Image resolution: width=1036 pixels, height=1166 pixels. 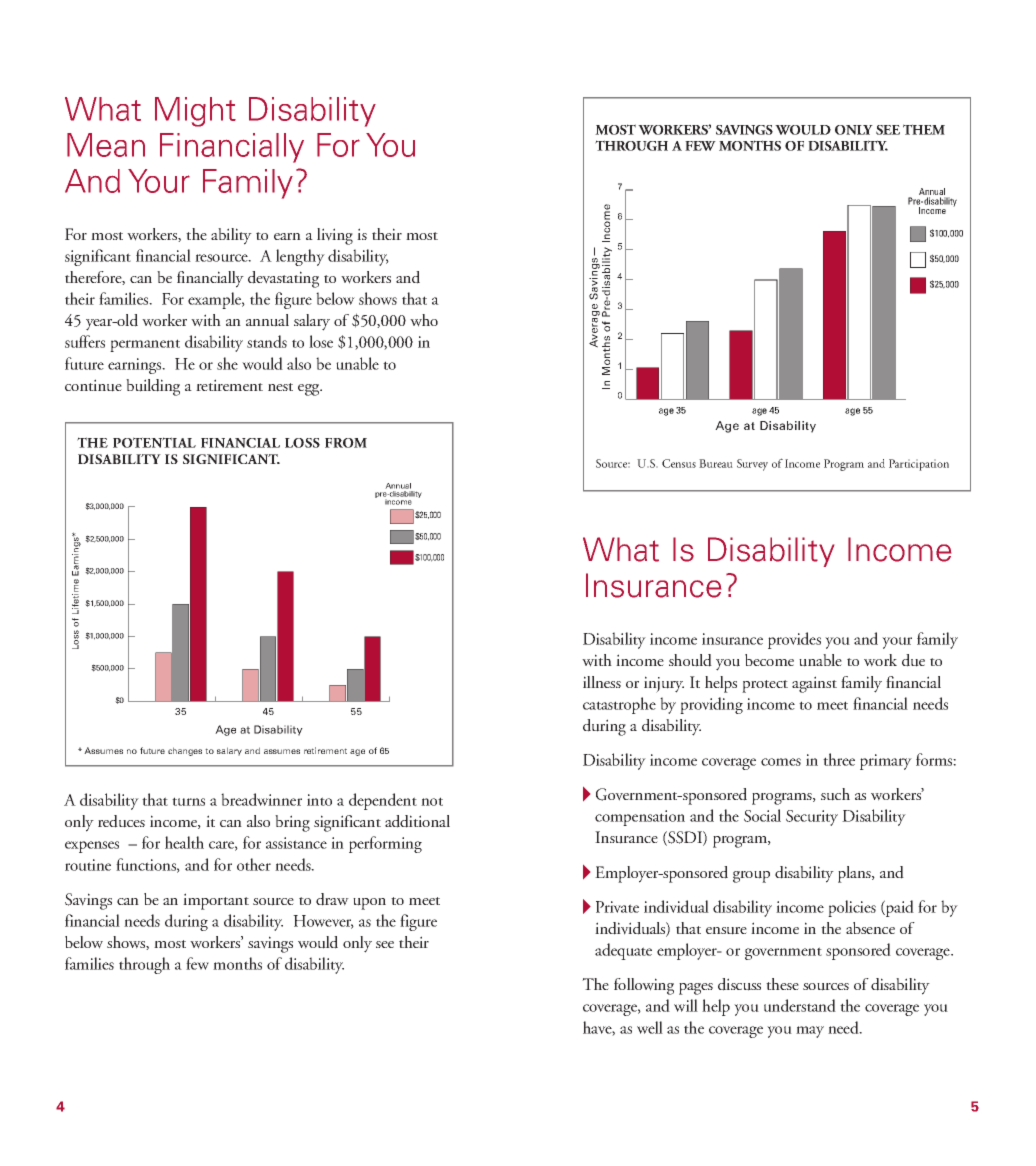 I want to click on living, so click(x=335, y=236).
